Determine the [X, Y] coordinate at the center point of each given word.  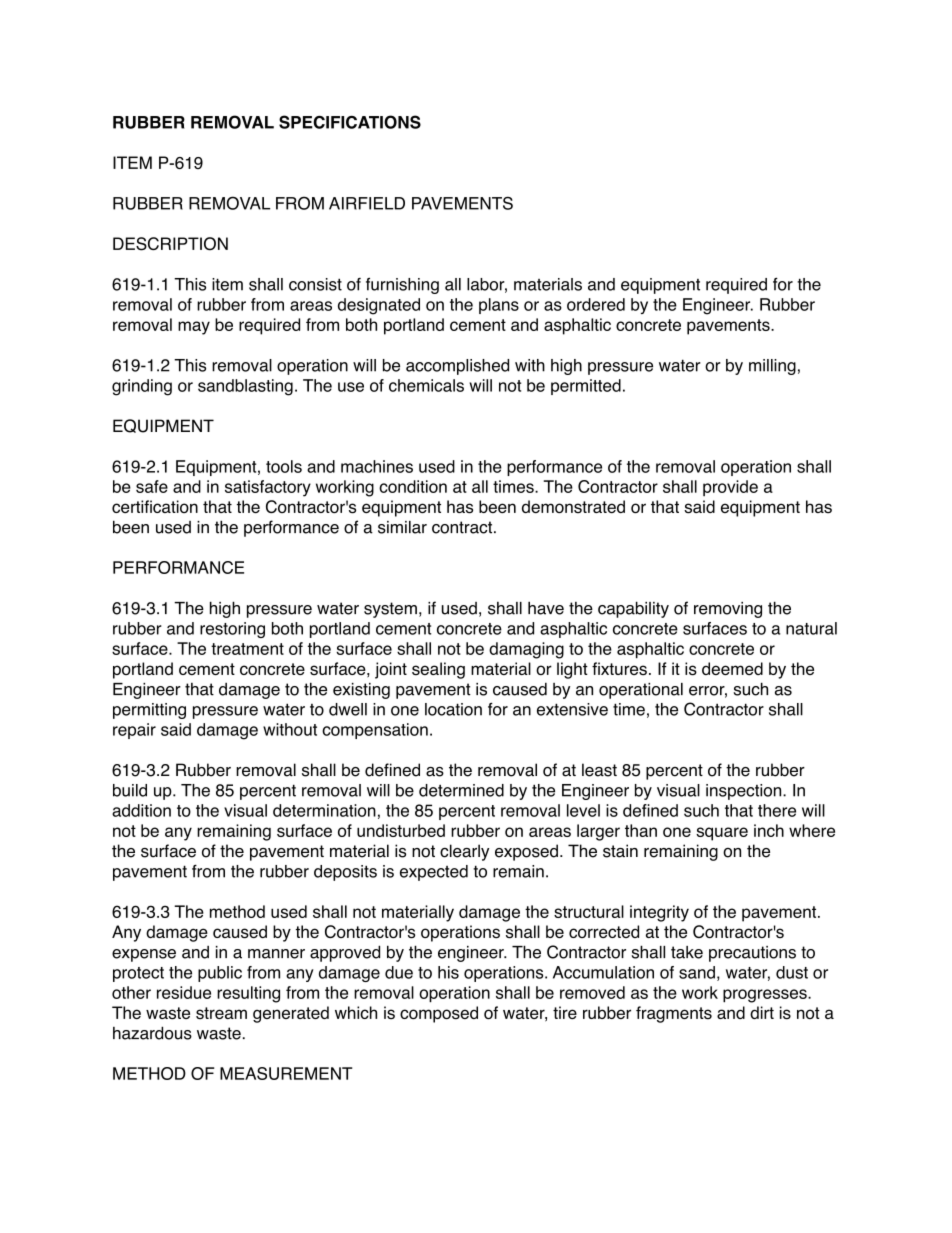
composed [439, 1014]
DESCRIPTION [170, 244]
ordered [596, 304]
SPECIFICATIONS [350, 122]
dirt [762, 1012]
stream [221, 1013]
